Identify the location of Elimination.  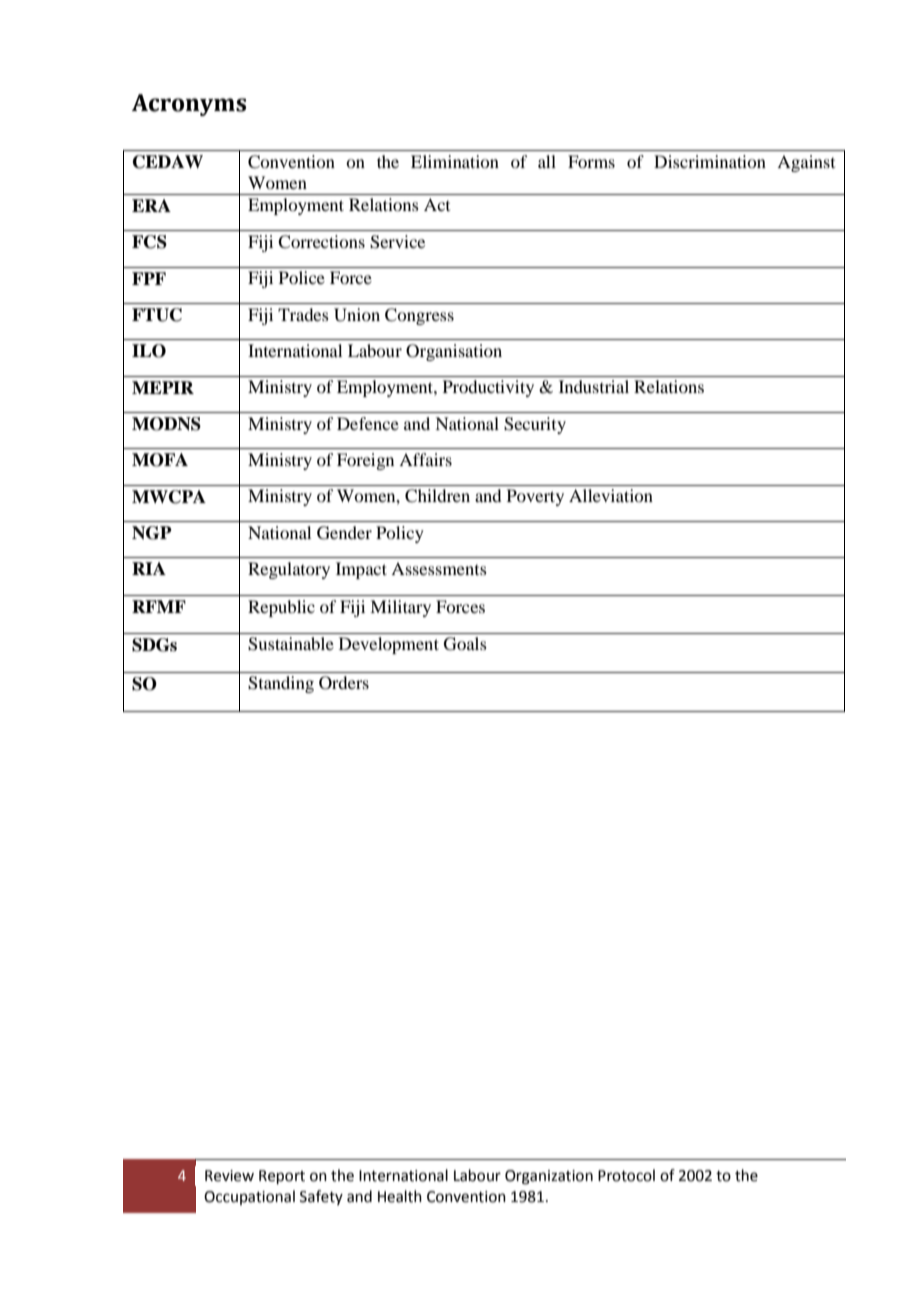
(455, 161).
